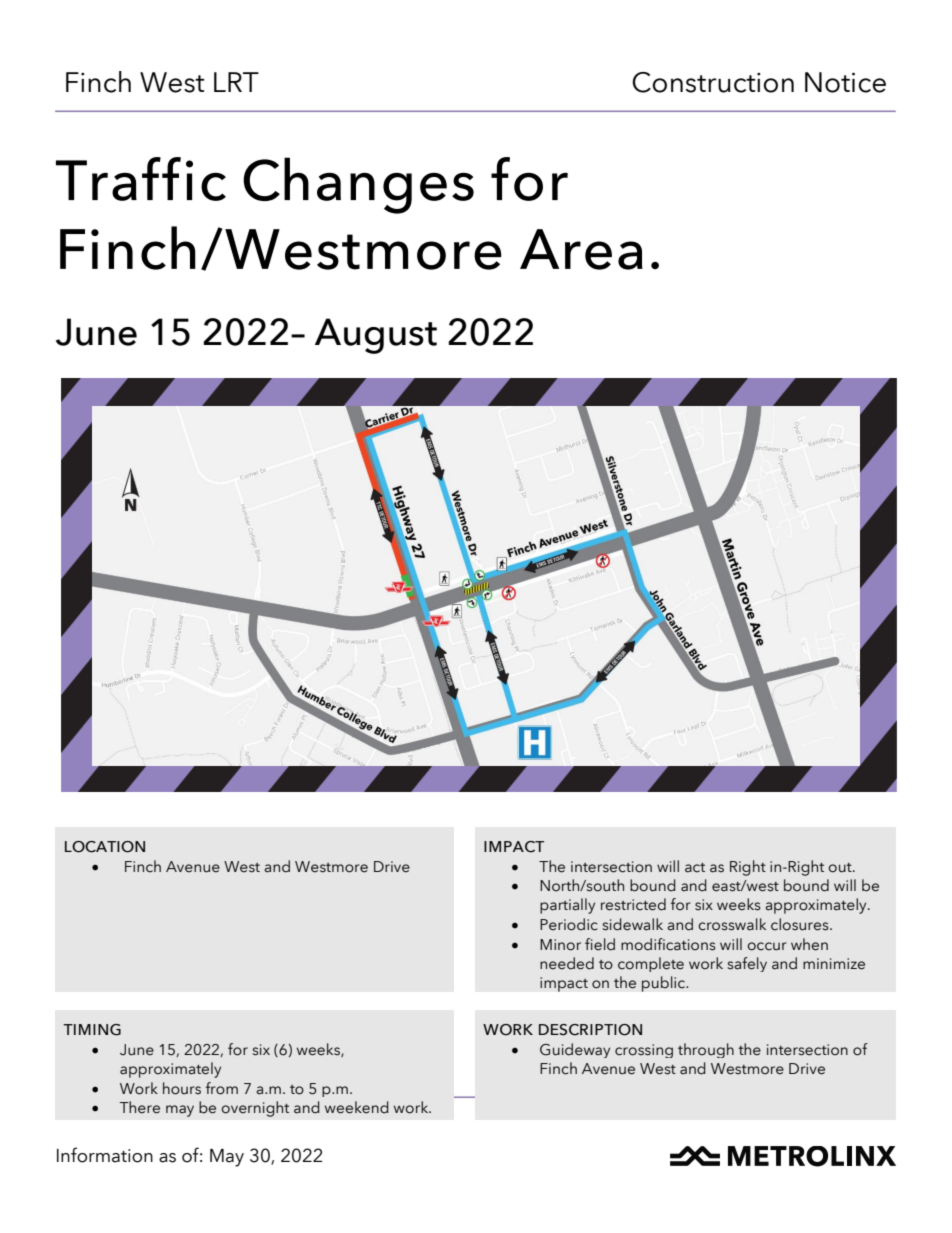 Image resolution: width=952 pixels, height=1233 pixels. Describe the element at coordinates (581, 249) in the page. I see `Area` at that location.
